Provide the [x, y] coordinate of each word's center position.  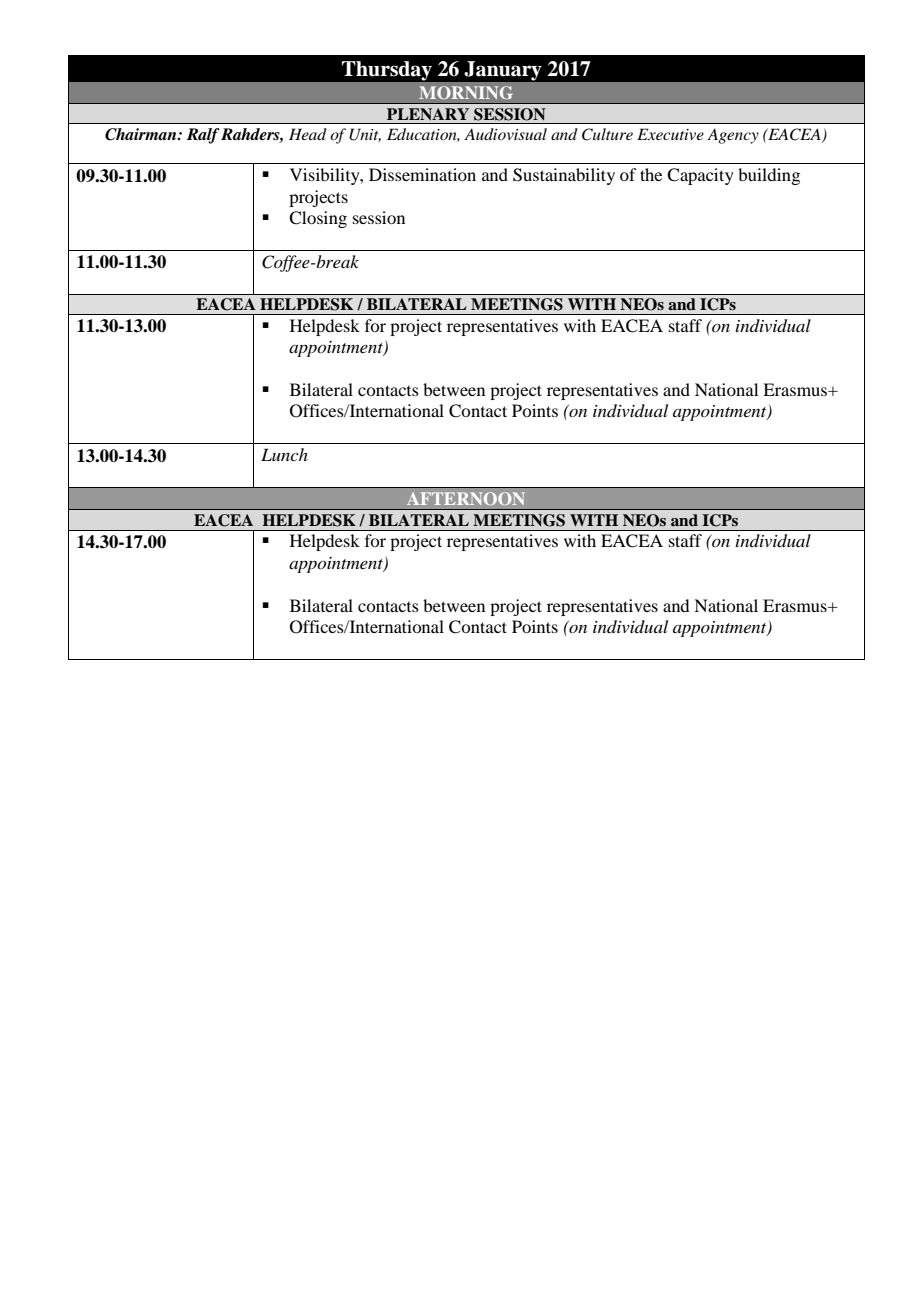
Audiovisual [505, 134]
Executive [670, 134]
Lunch [284, 454]
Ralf [203, 136]
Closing [318, 219]
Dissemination [422, 174]
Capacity [700, 176]
